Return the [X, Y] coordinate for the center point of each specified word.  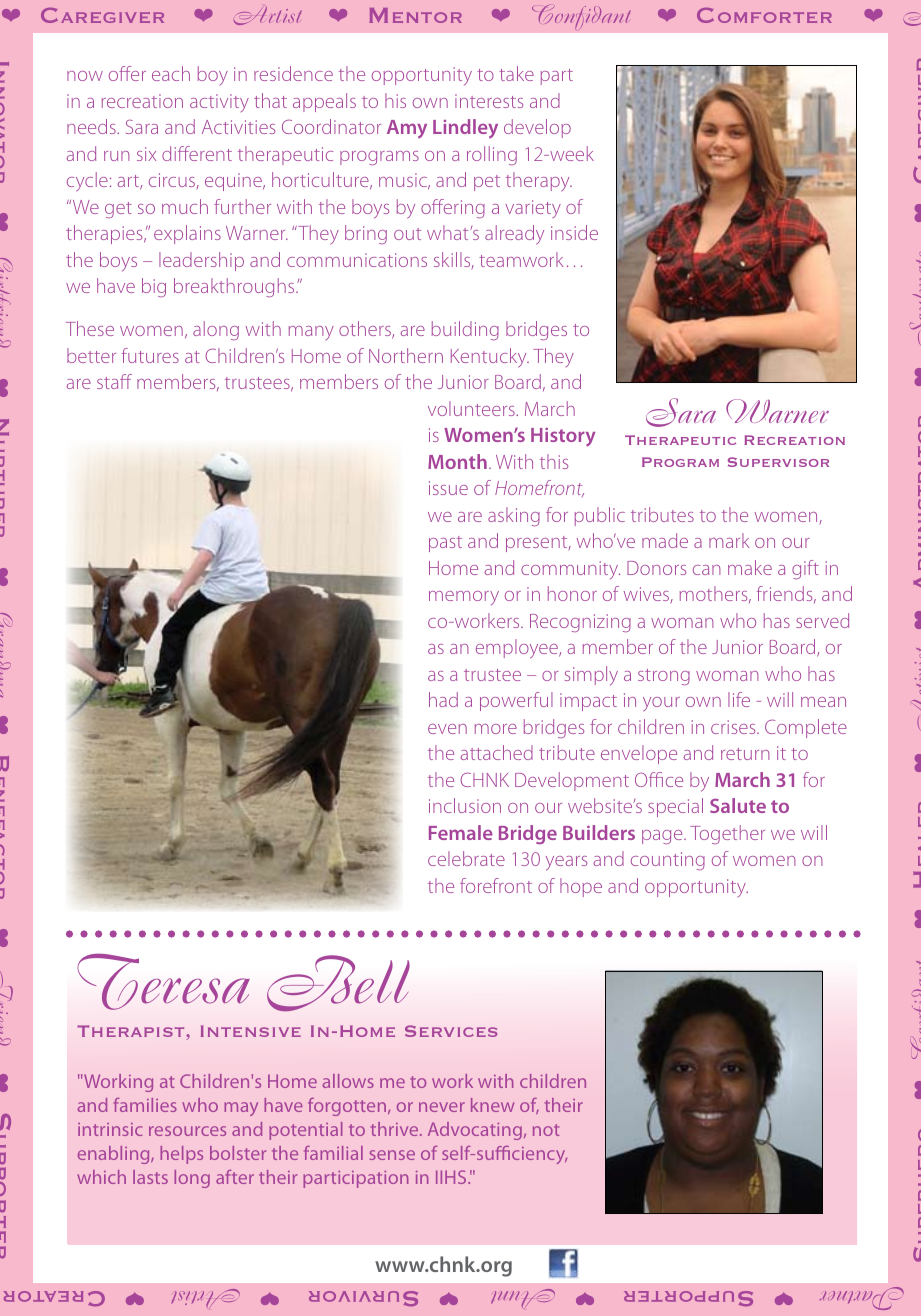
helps [181, 1155]
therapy [539, 182]
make [750, 567]
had [443, 699]
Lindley [465, 128]
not [546, 1130]
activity [219, 103]
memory [464, 598]
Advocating [475, 1131]
